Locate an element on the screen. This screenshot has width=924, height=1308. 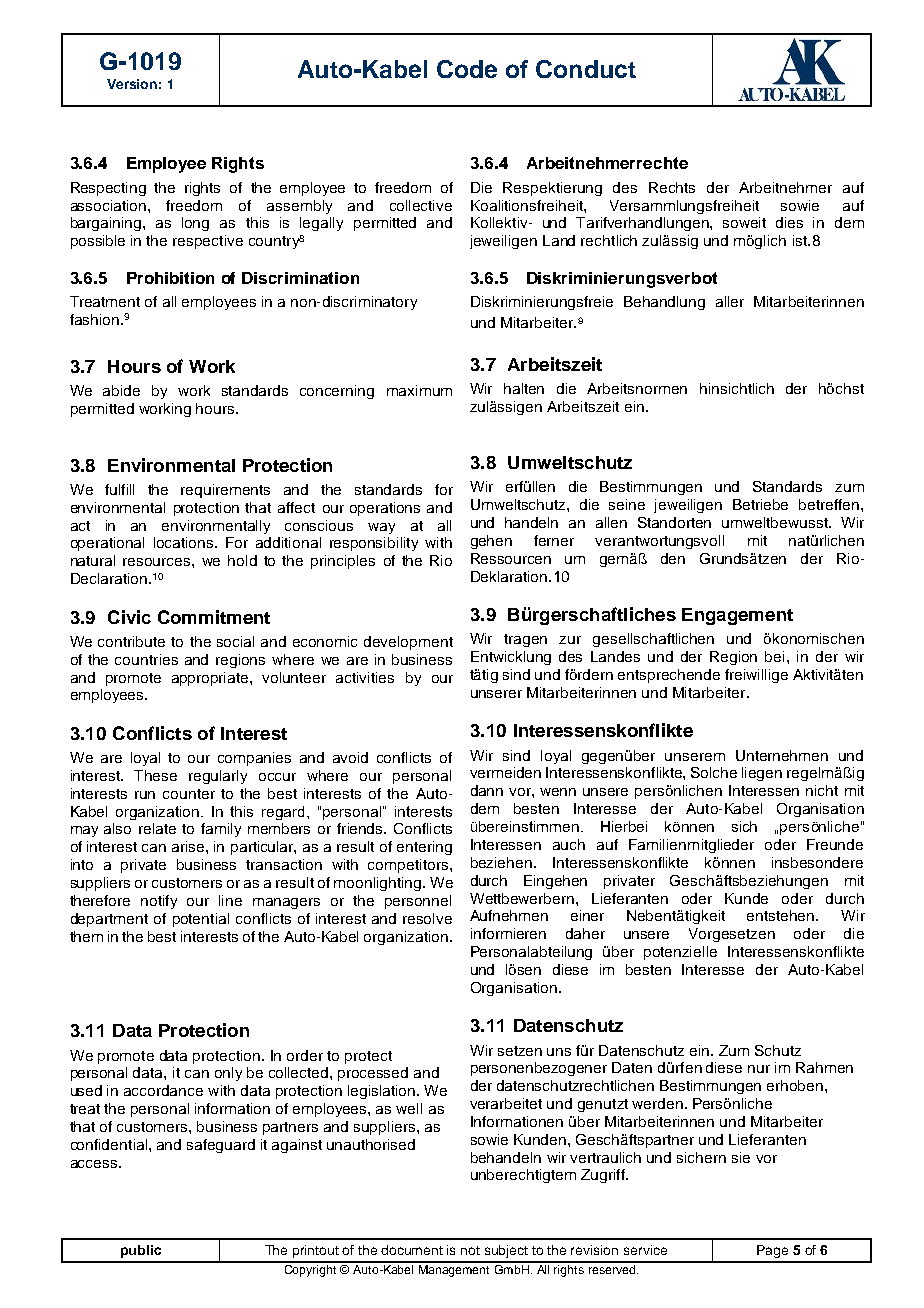
Conduct is located at coordinates (586, 69).
